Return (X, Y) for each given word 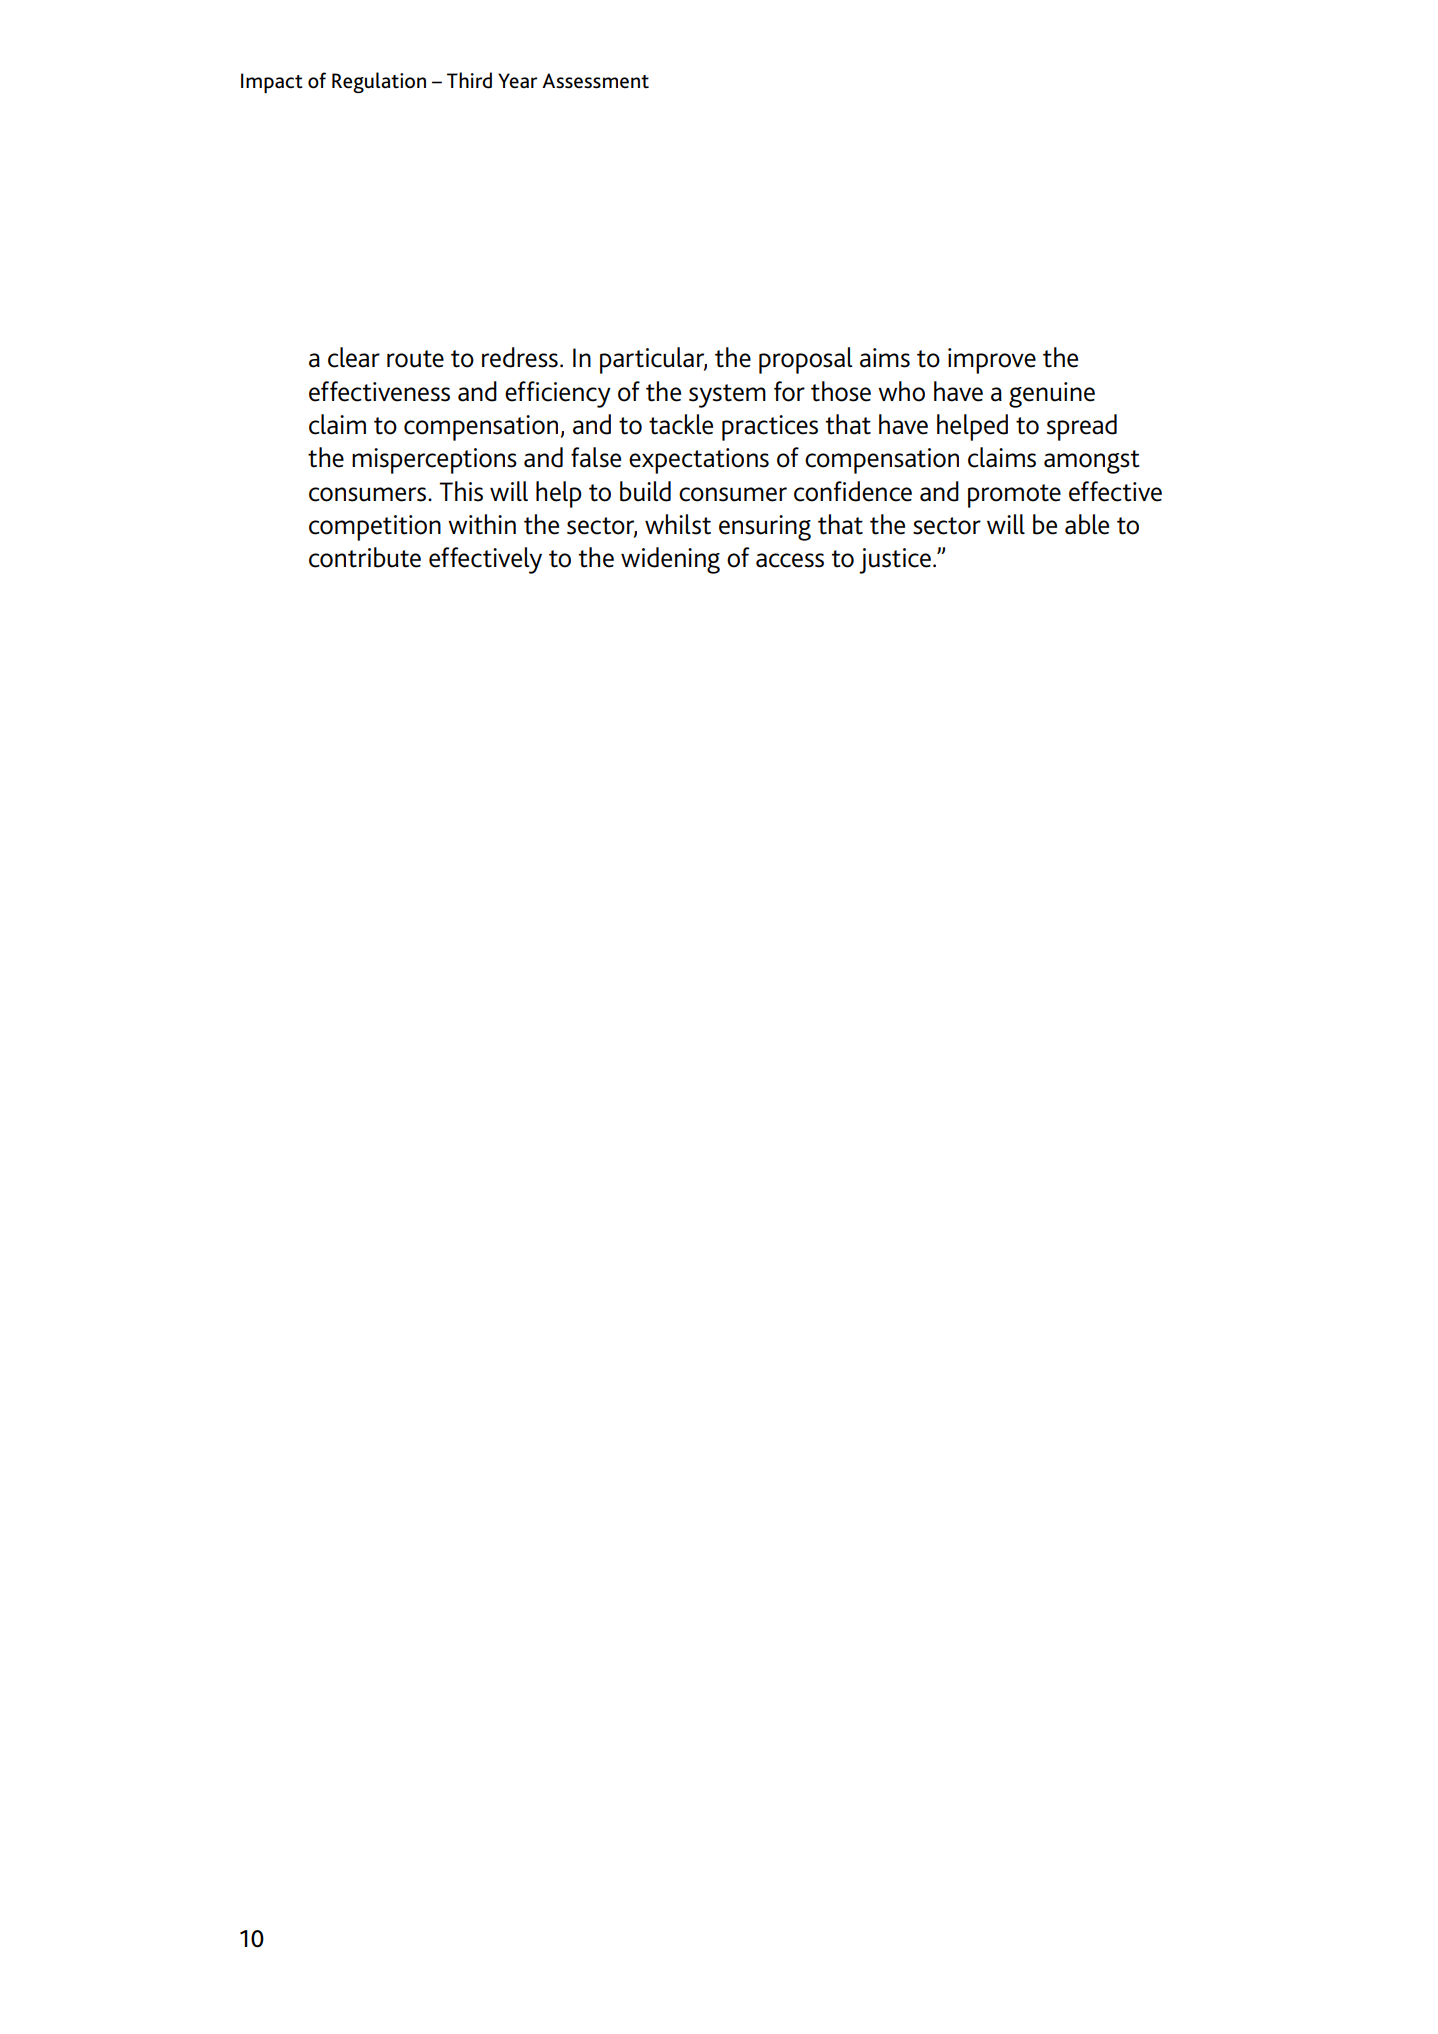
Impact (272, 83)
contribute (365, 557)
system (727, 396)
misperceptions (434, 461)
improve (992, 361)
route (415, 359)
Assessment (595, 81)
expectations (699, 461)
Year (517, 81)
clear (354, 357)
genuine (1052, 395)
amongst (1092, 462)
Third (469, 80)
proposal (806, 360)
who (901, 391)
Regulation (379, 82)
